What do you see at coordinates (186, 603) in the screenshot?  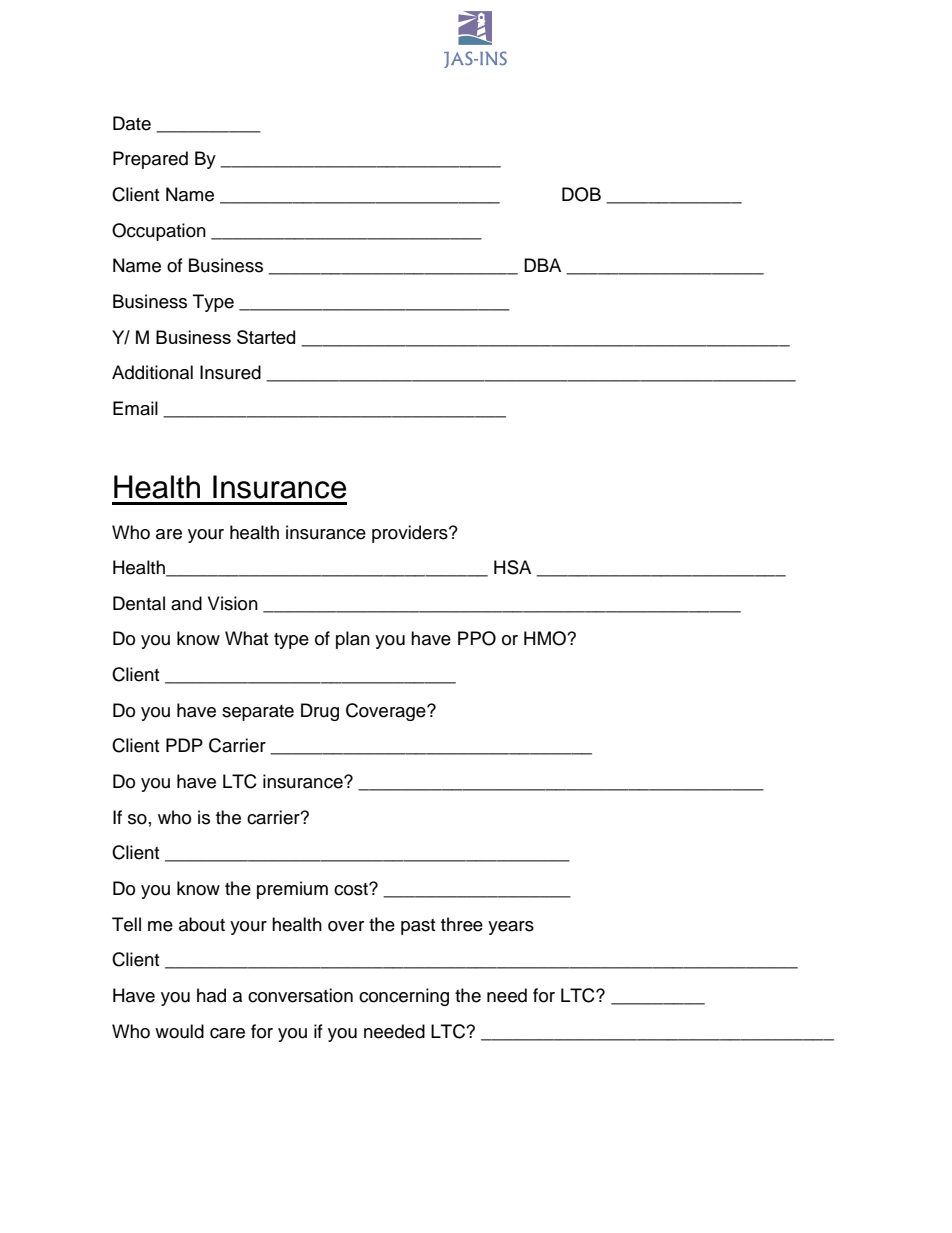 I see `and` at bounding box center [186, 603].
